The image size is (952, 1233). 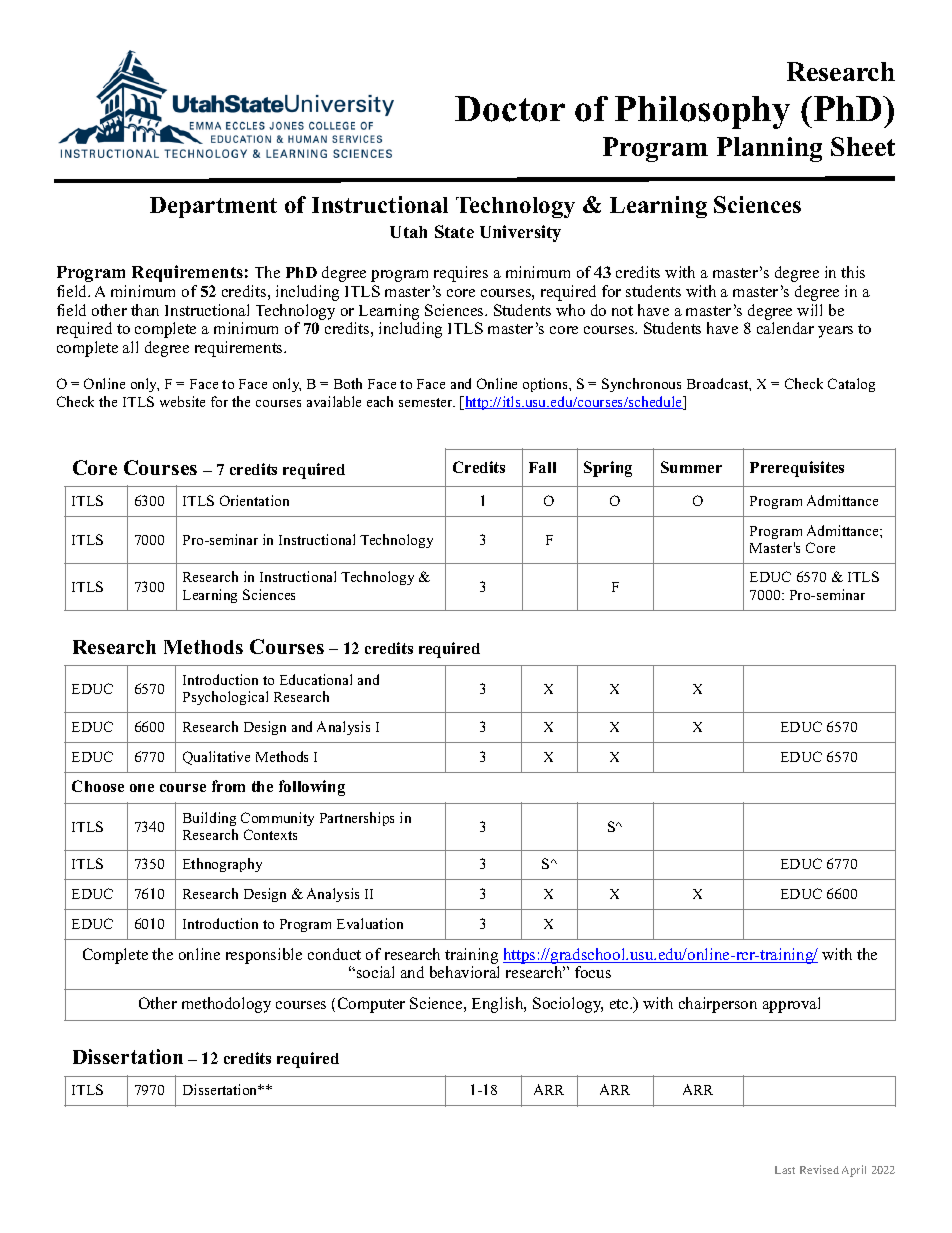 I want to click on methodology, so click(x=226, y=1005).
